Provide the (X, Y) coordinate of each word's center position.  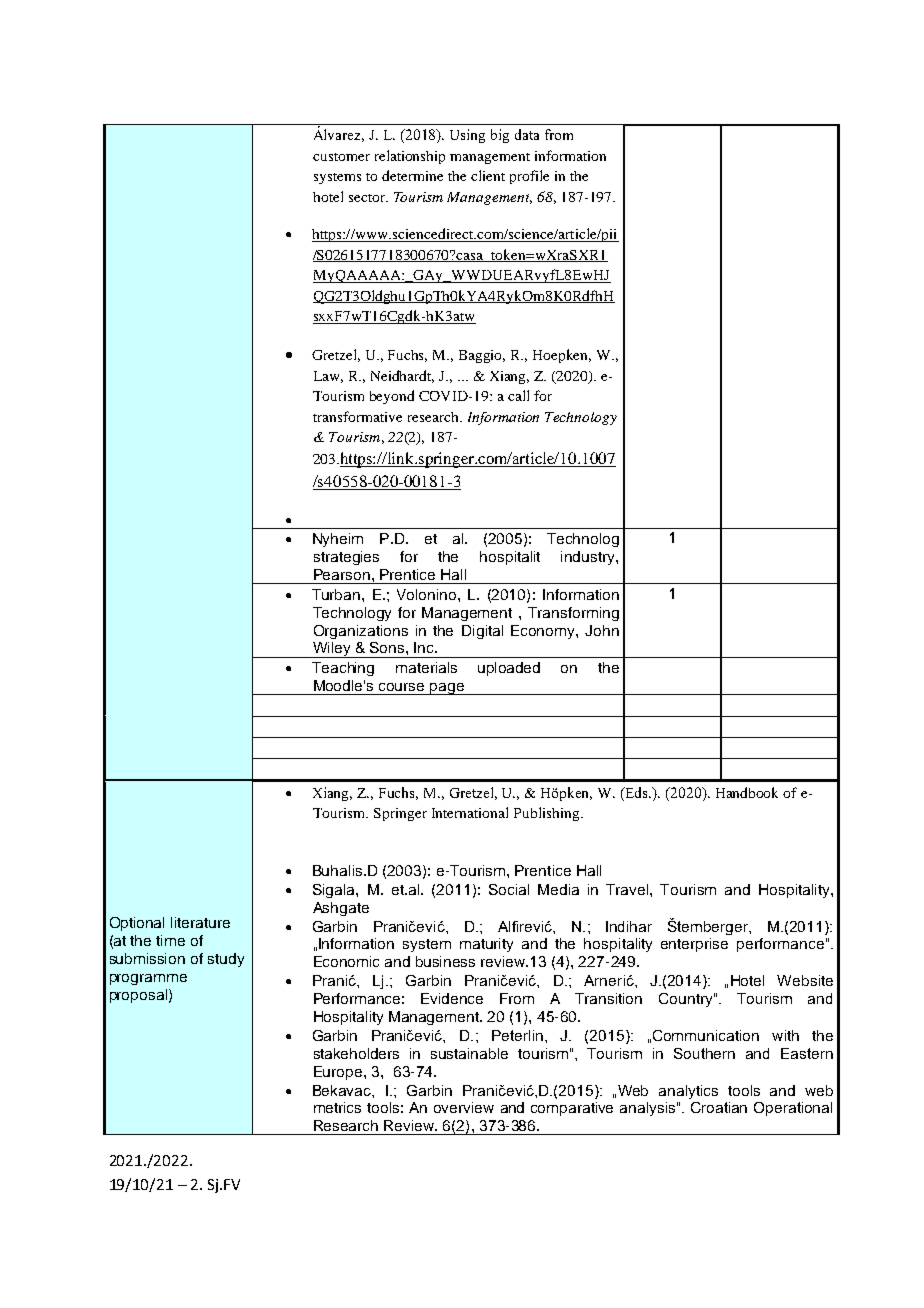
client (488, 175)
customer (341, 157)
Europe (339, 1073)
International (470, 812)
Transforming (573, 614)
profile (529, 177)
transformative (357, 416)
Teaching (343, 669)
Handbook (747, 792)
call (518, 395)
